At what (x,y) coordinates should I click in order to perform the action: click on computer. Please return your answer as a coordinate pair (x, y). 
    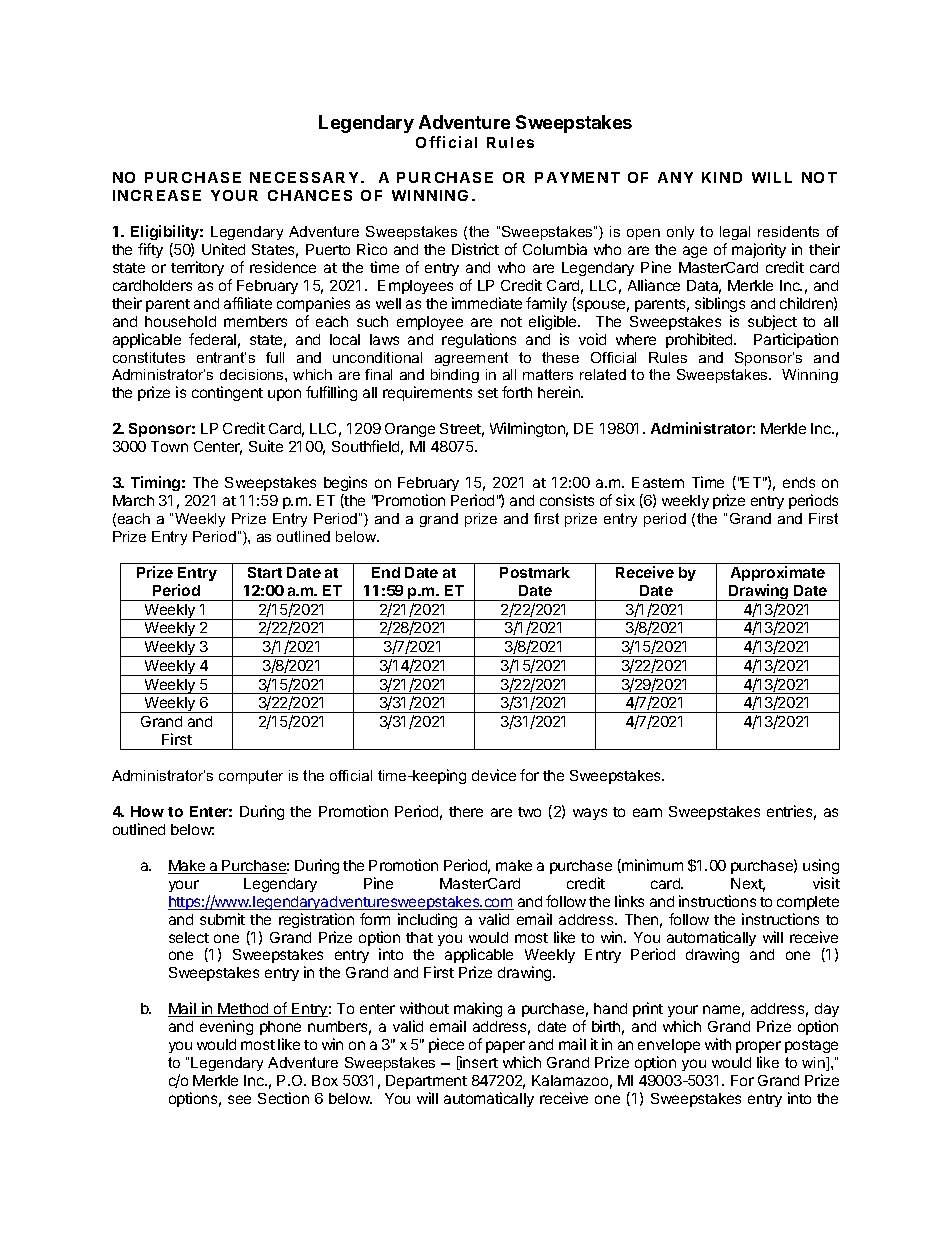
    Looking at the image, I should click on (251, 777).
